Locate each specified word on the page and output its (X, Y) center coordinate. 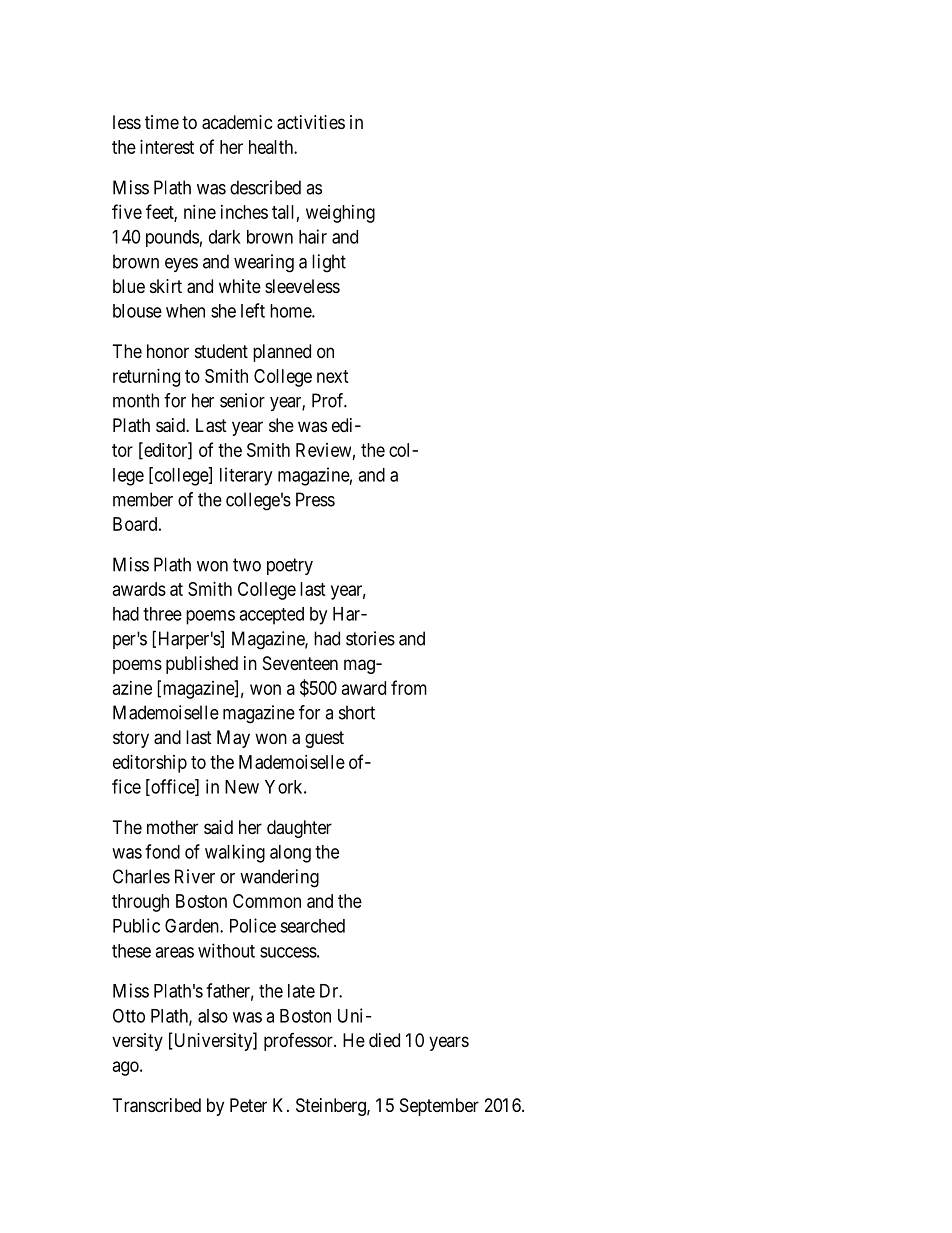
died (384, 1040)
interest (167, 147)
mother (172, 827)
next (333, 376)
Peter (248, 1105)
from (409, 687)
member (143, 499)
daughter (299, 829)
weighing (340, 214)
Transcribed (157, 1105)
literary (246, 476)
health (272, 147)
